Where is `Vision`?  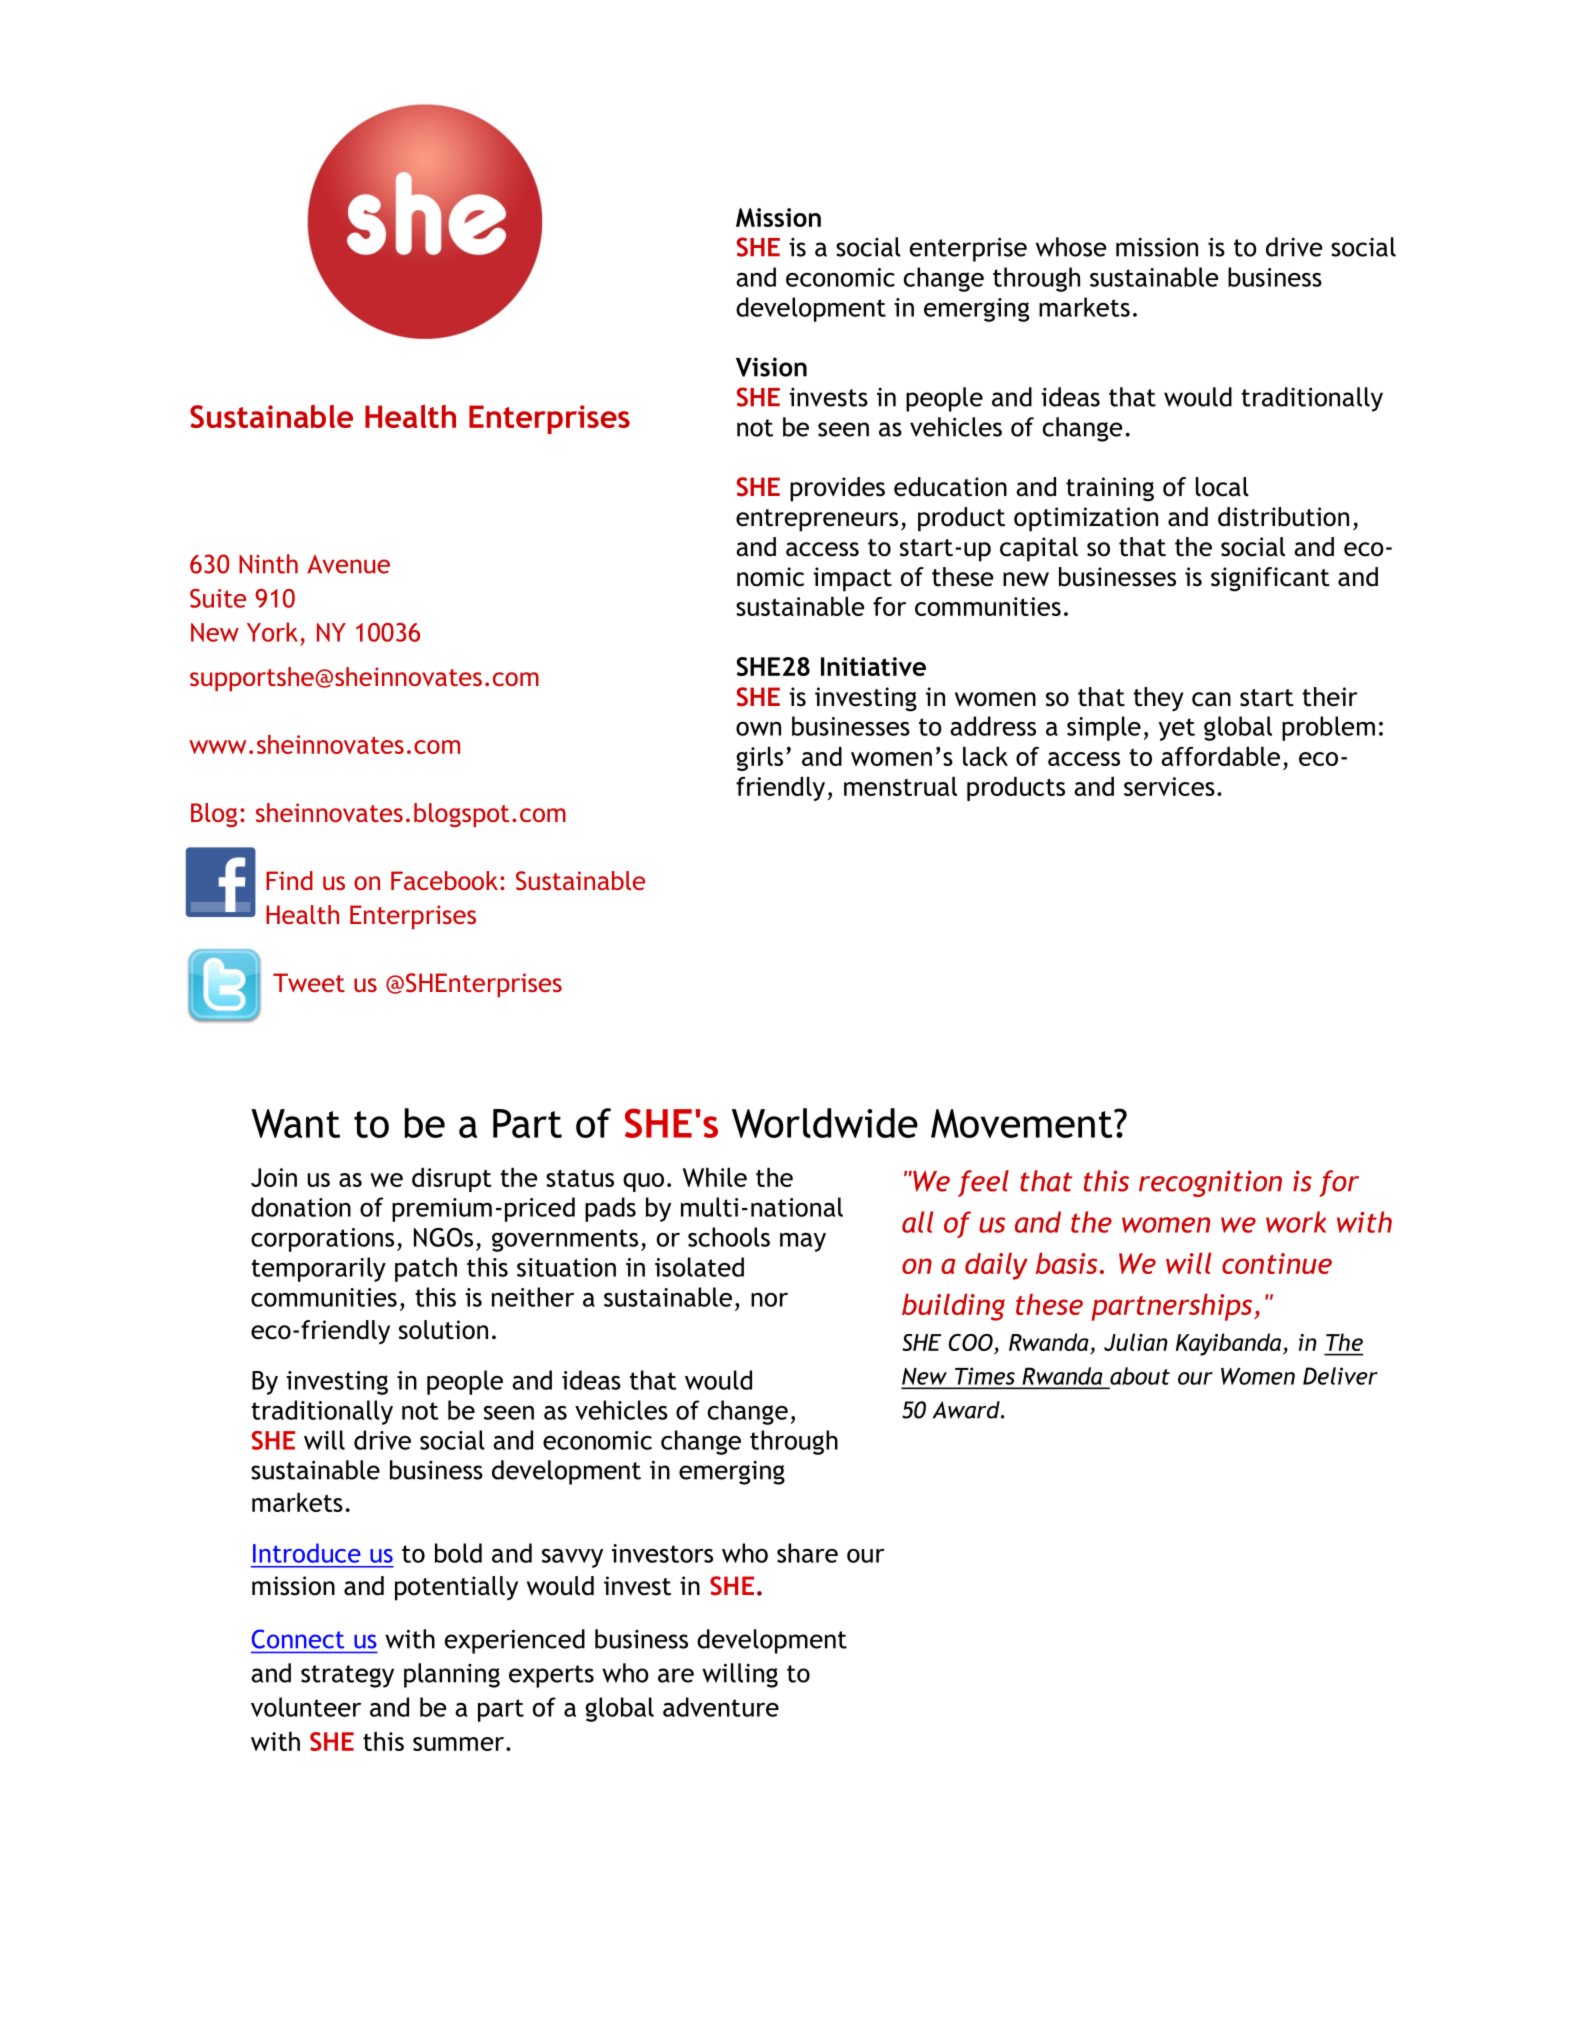
Vision is located at coordinates (771, 367).
